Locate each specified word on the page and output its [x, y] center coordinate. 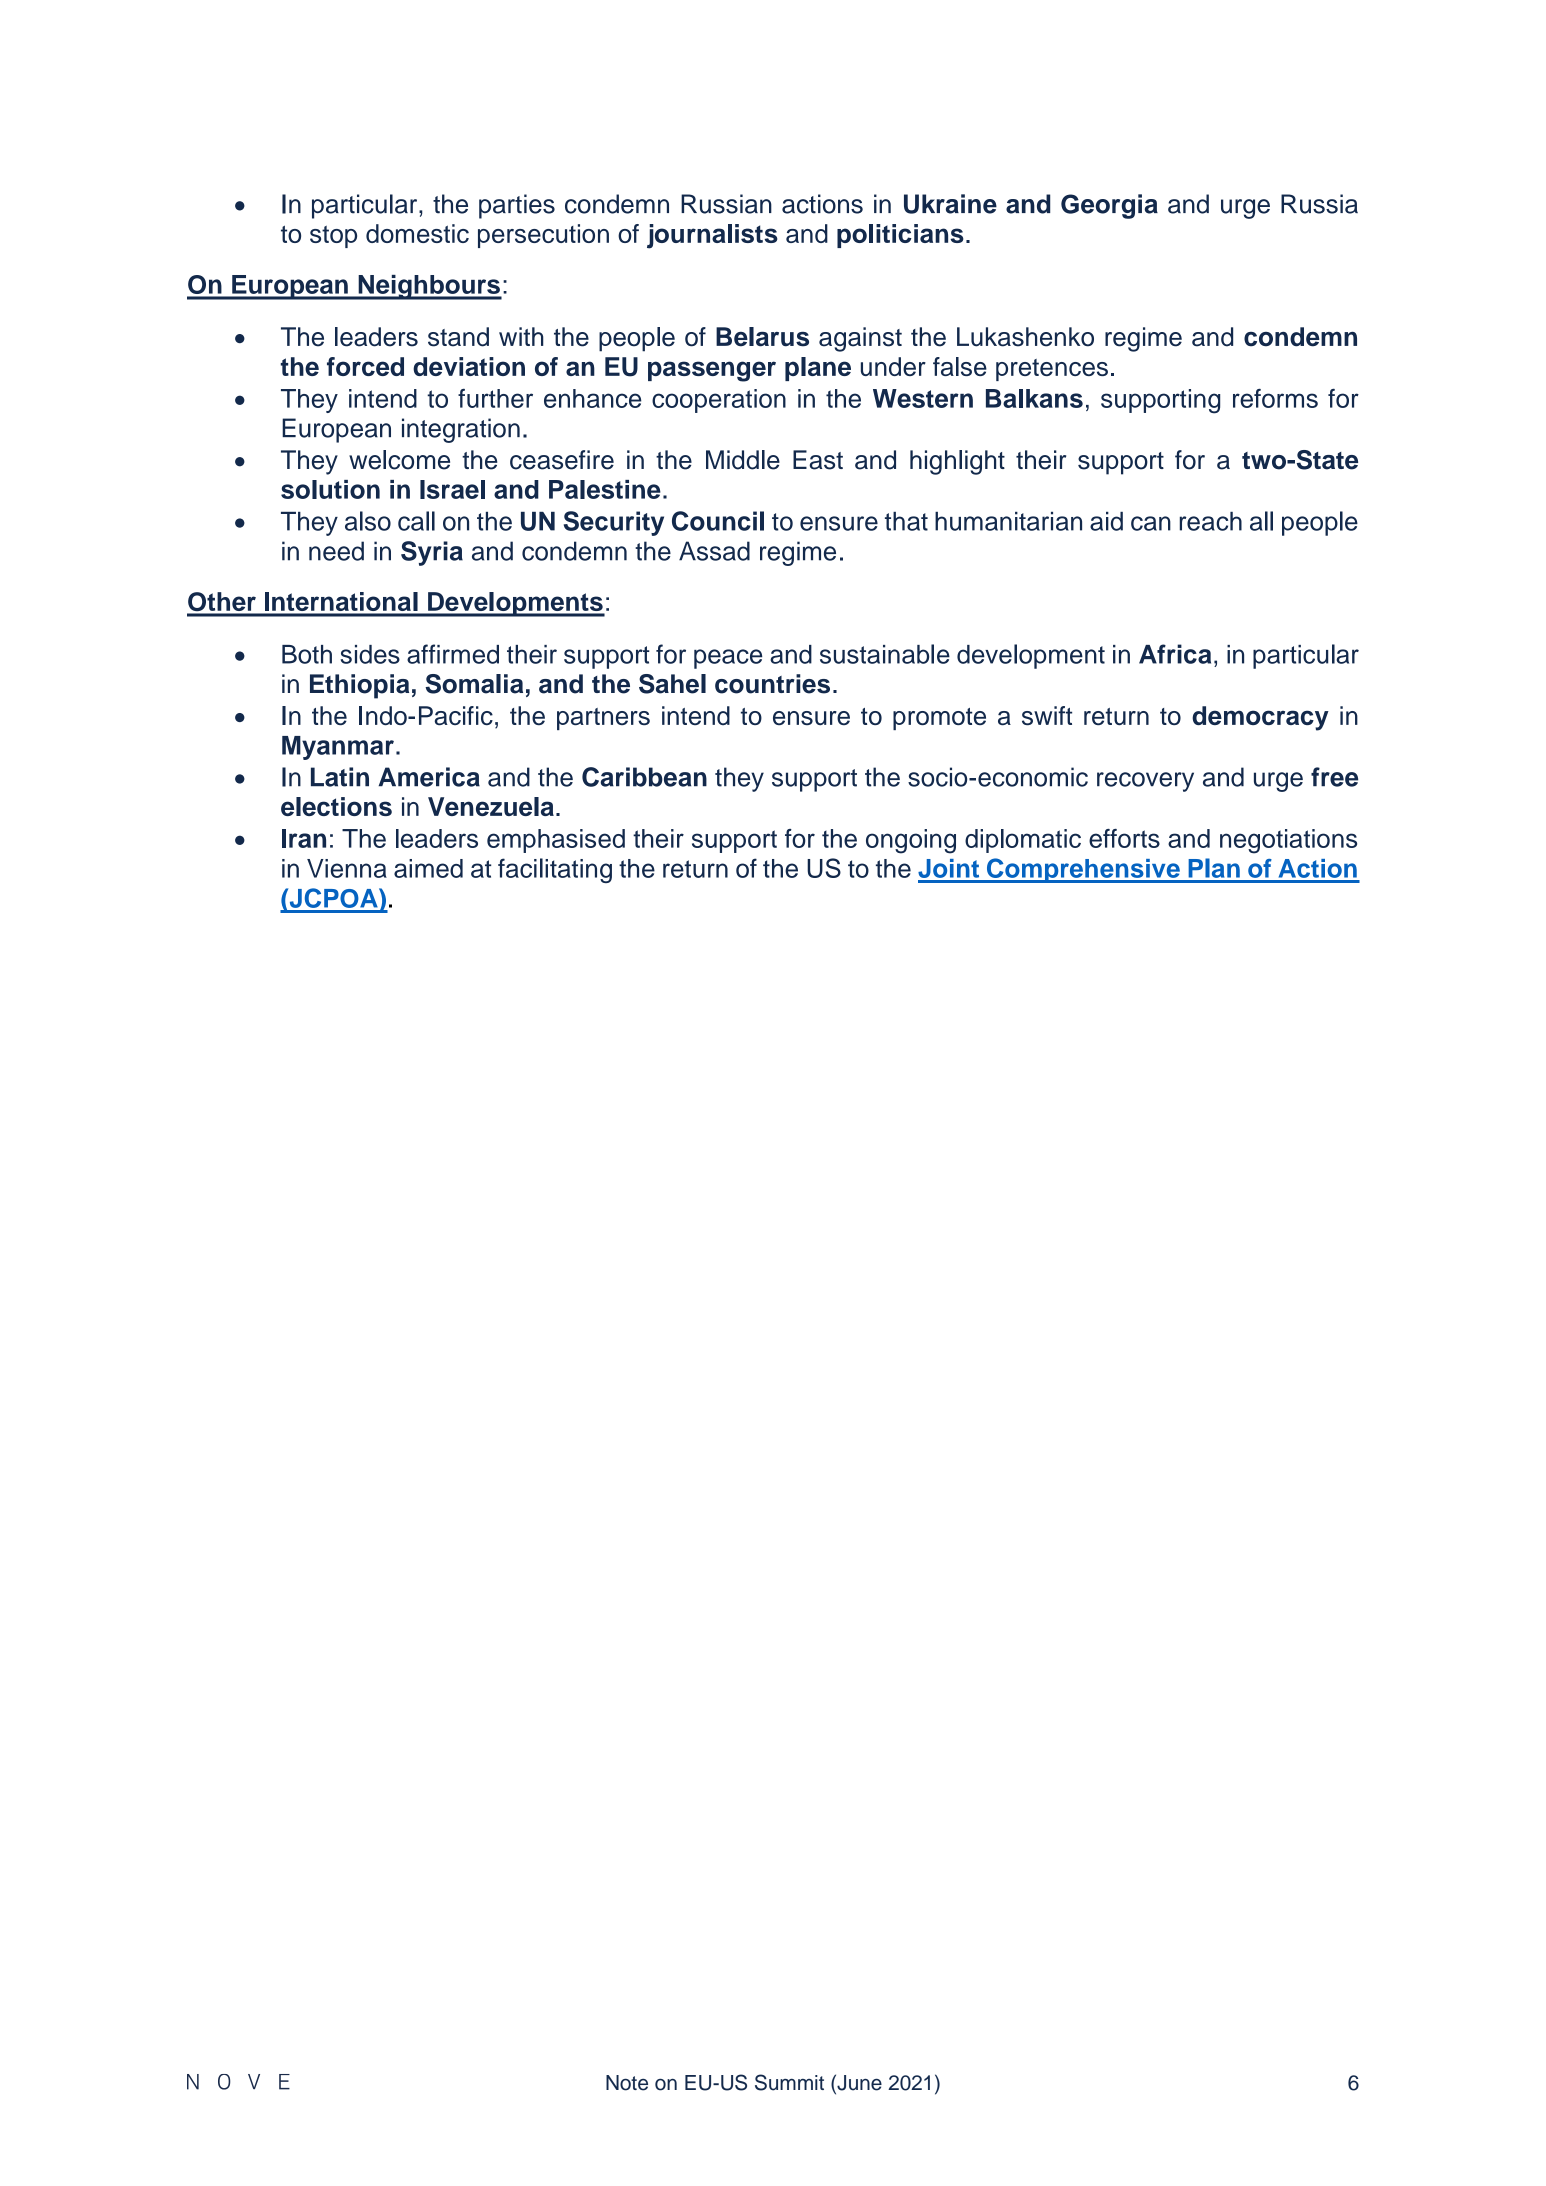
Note [627, 2083]
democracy [1260, 718]
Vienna [347, 868]
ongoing [911, 841]
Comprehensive [1083, 870]
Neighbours [429, 287]
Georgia [1109, 206]
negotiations [1288, 841]
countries [772, 684]
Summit [789, 2082]
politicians [900, 236]
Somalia [474, 684]
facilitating [555, 870]
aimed [428, 868]
